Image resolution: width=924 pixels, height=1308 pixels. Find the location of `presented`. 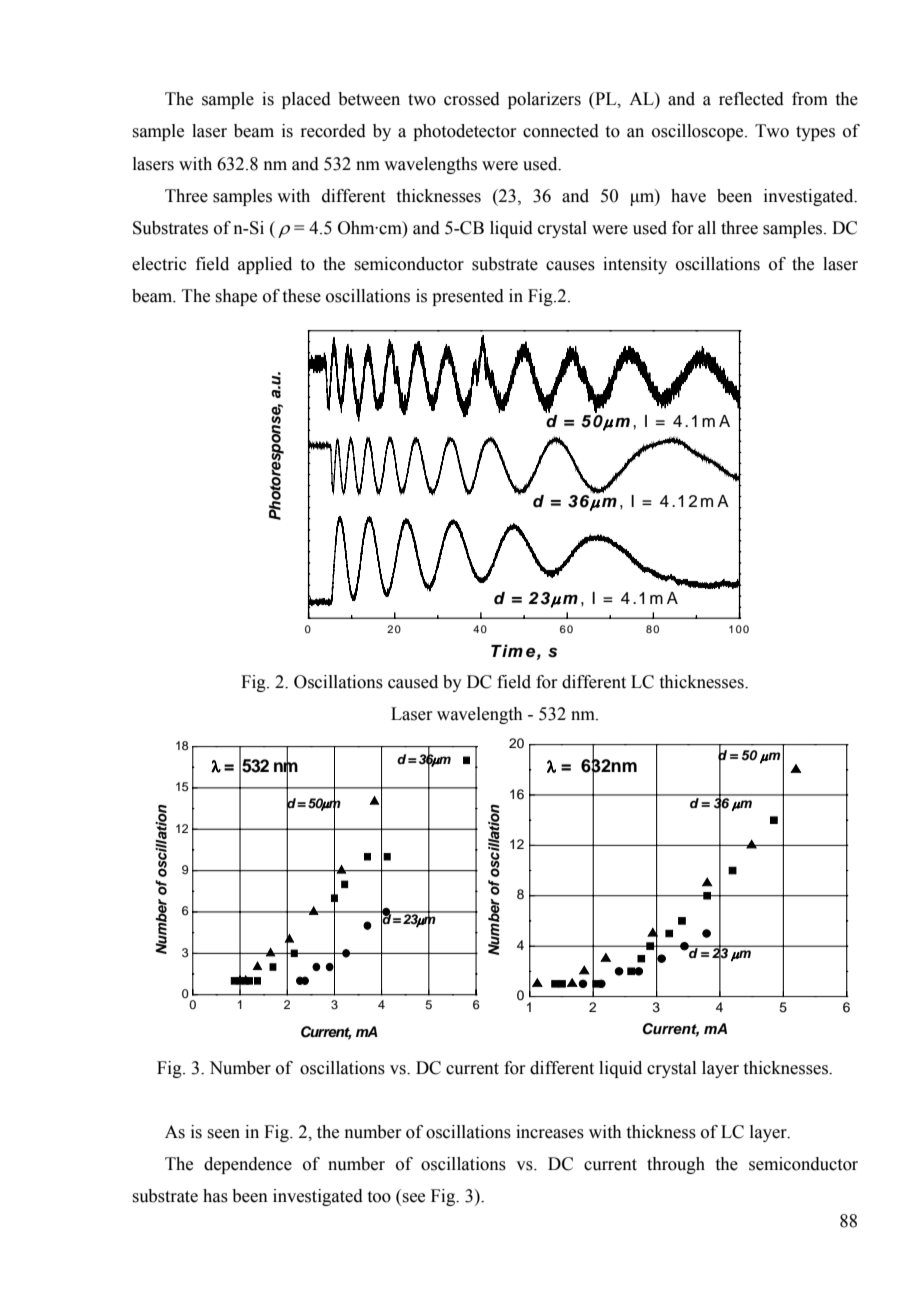

presented is located at coordinates (468, 297).
